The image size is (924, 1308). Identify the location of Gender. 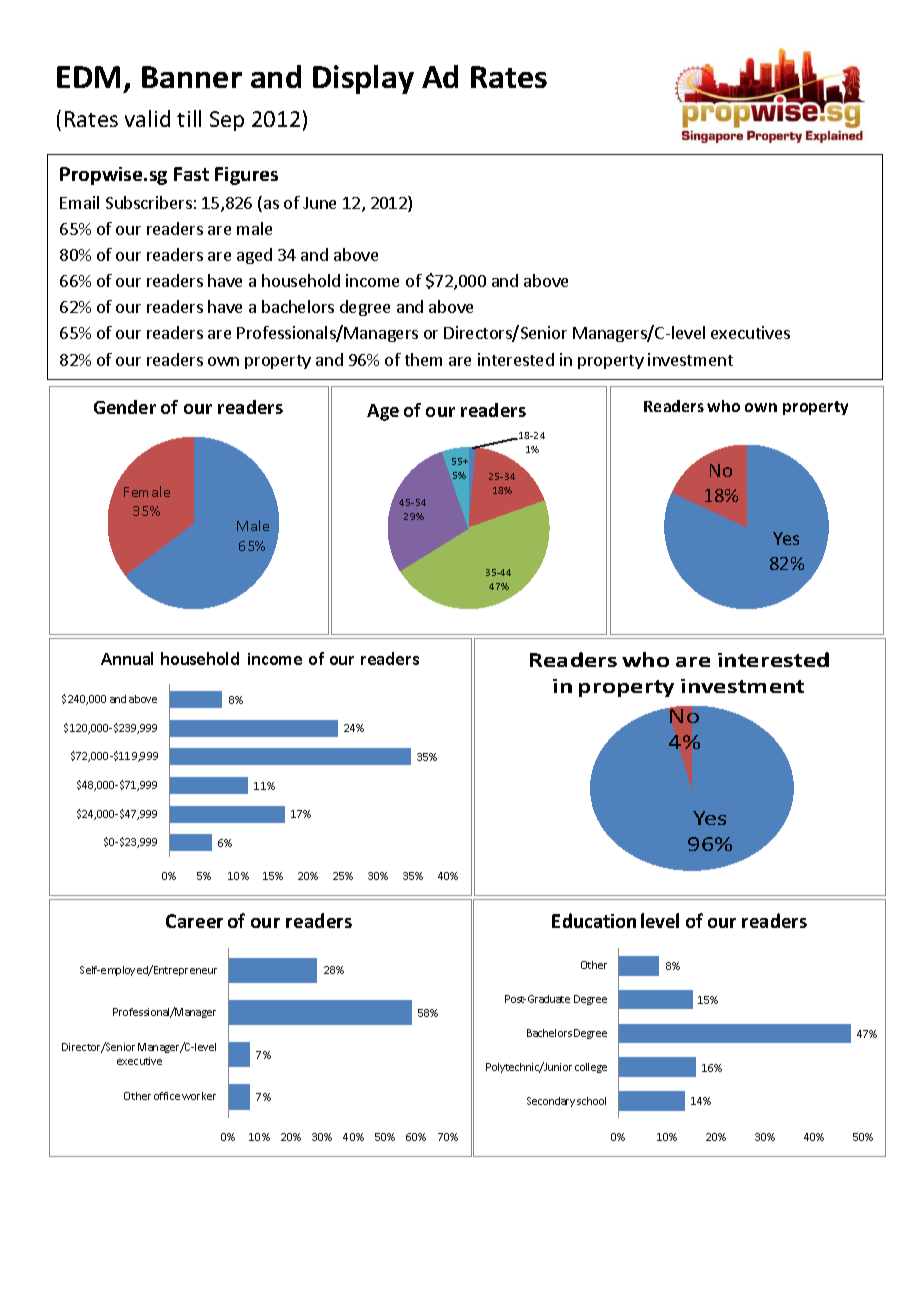
(125, 407).
